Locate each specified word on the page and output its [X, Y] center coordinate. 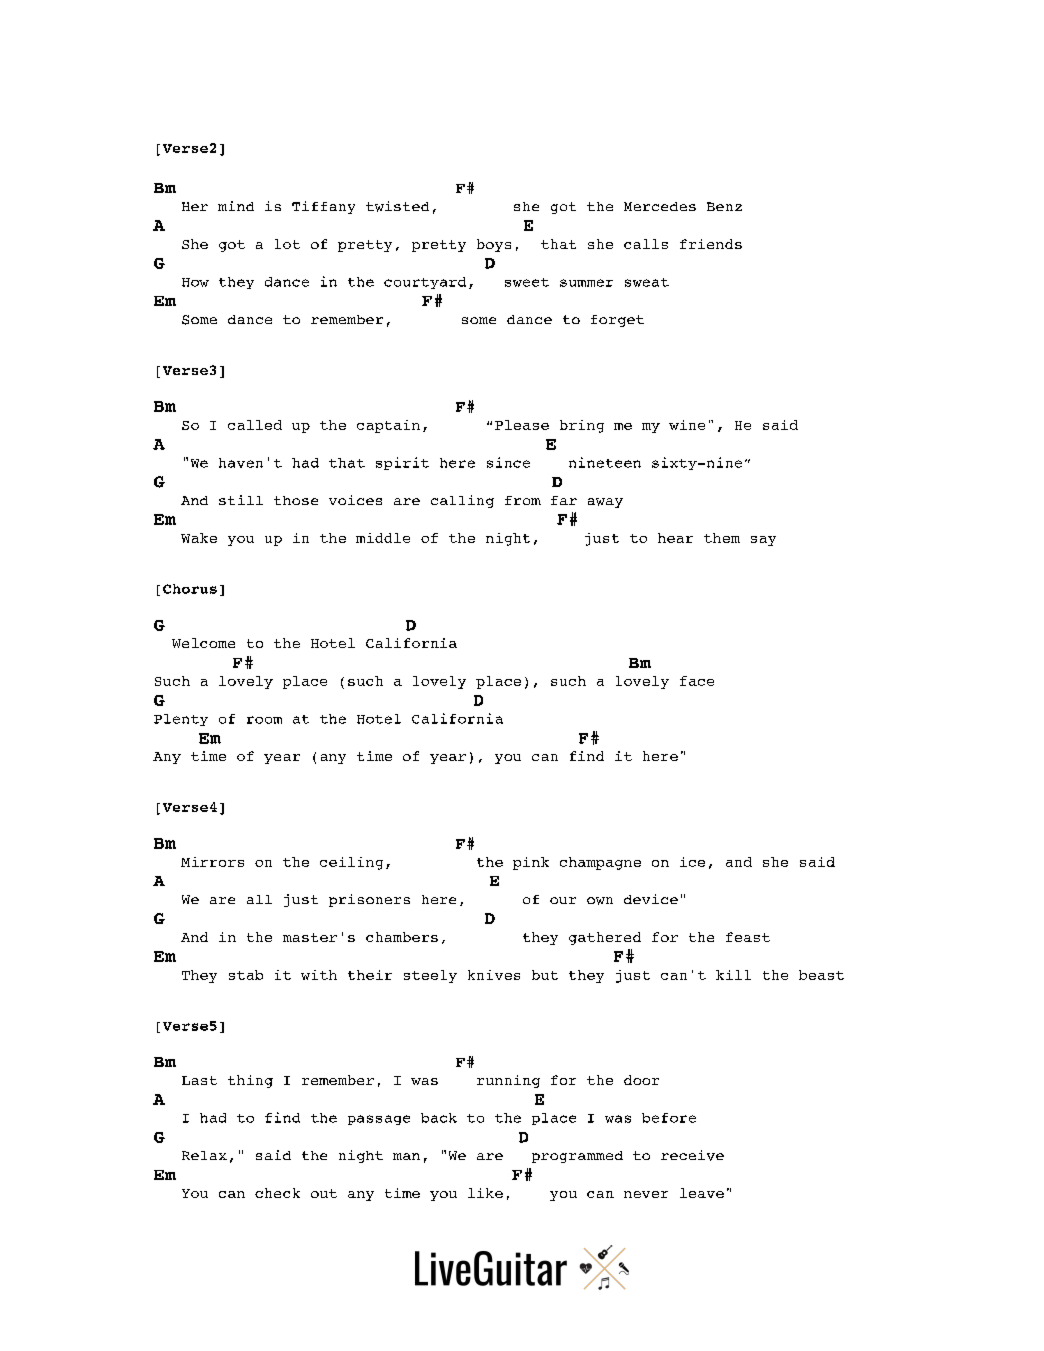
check [277, 1193]
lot [287, 244]
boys [494, 245]
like [485, 1193]
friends [711, 244]
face [697, 681]
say [763, 541]
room [264, 720]
